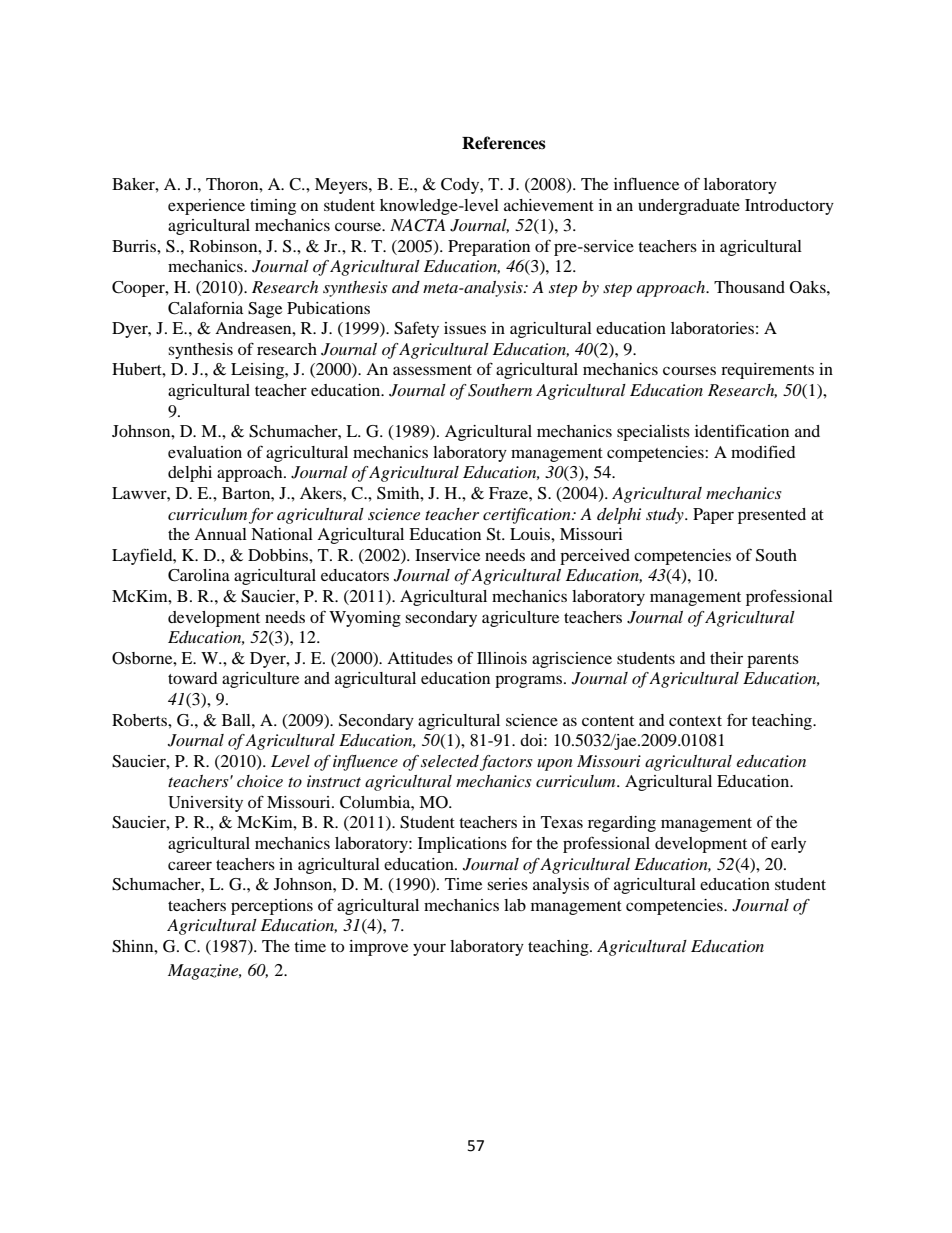  Describe the element at coordinates (713, 516) in the document. I see `Paper` at that location.
